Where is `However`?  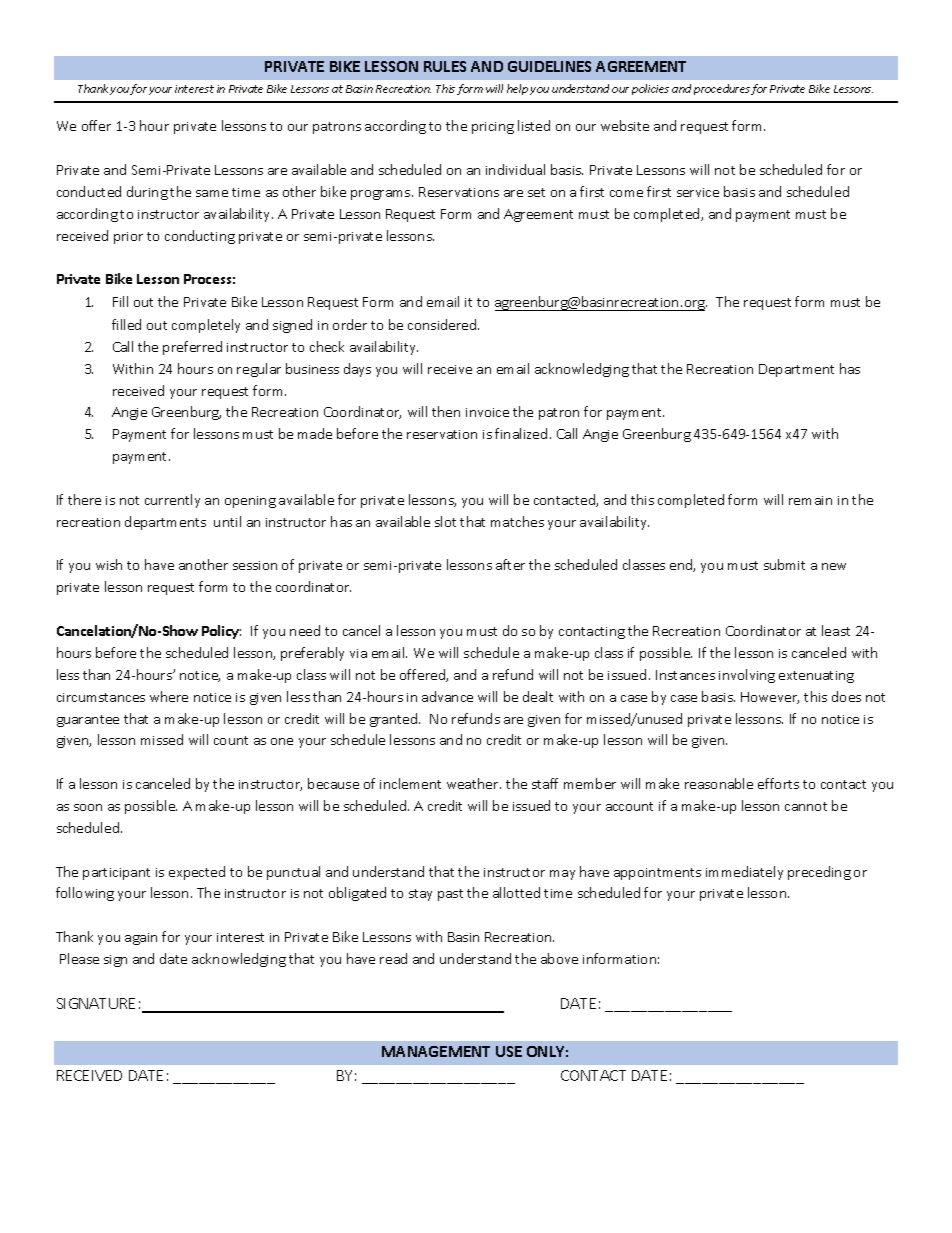
However is located at coordinates (770, 698).
